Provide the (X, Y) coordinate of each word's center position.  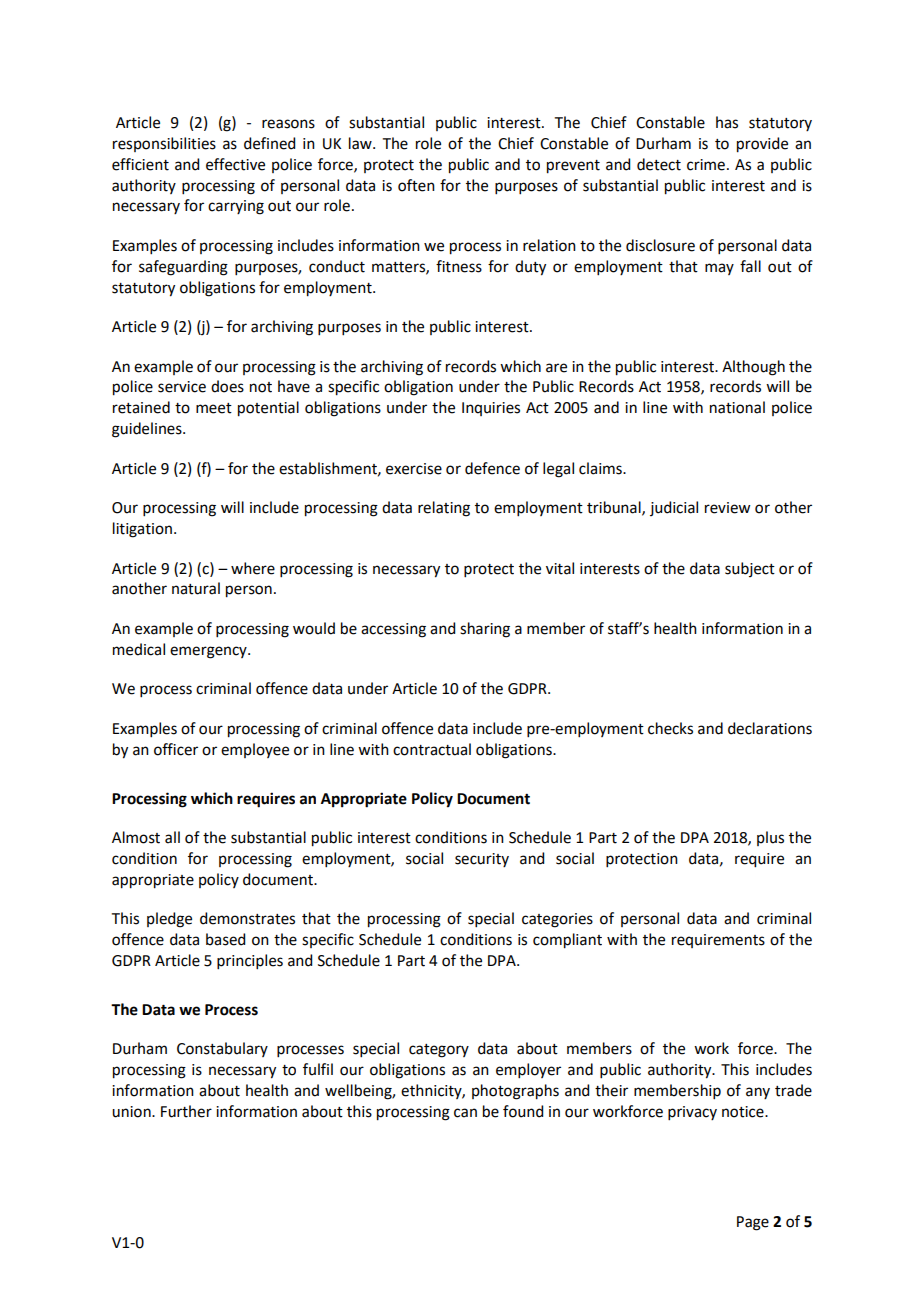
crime (706, 165)
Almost (136, 837)
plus (770, 838)
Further (186, 1111)
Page (753, 1223)
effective (235, 164)
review (727, 508)
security (482, 860)
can (465, 1113)
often (416, 185)
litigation (144, 530)
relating (444, 509)
